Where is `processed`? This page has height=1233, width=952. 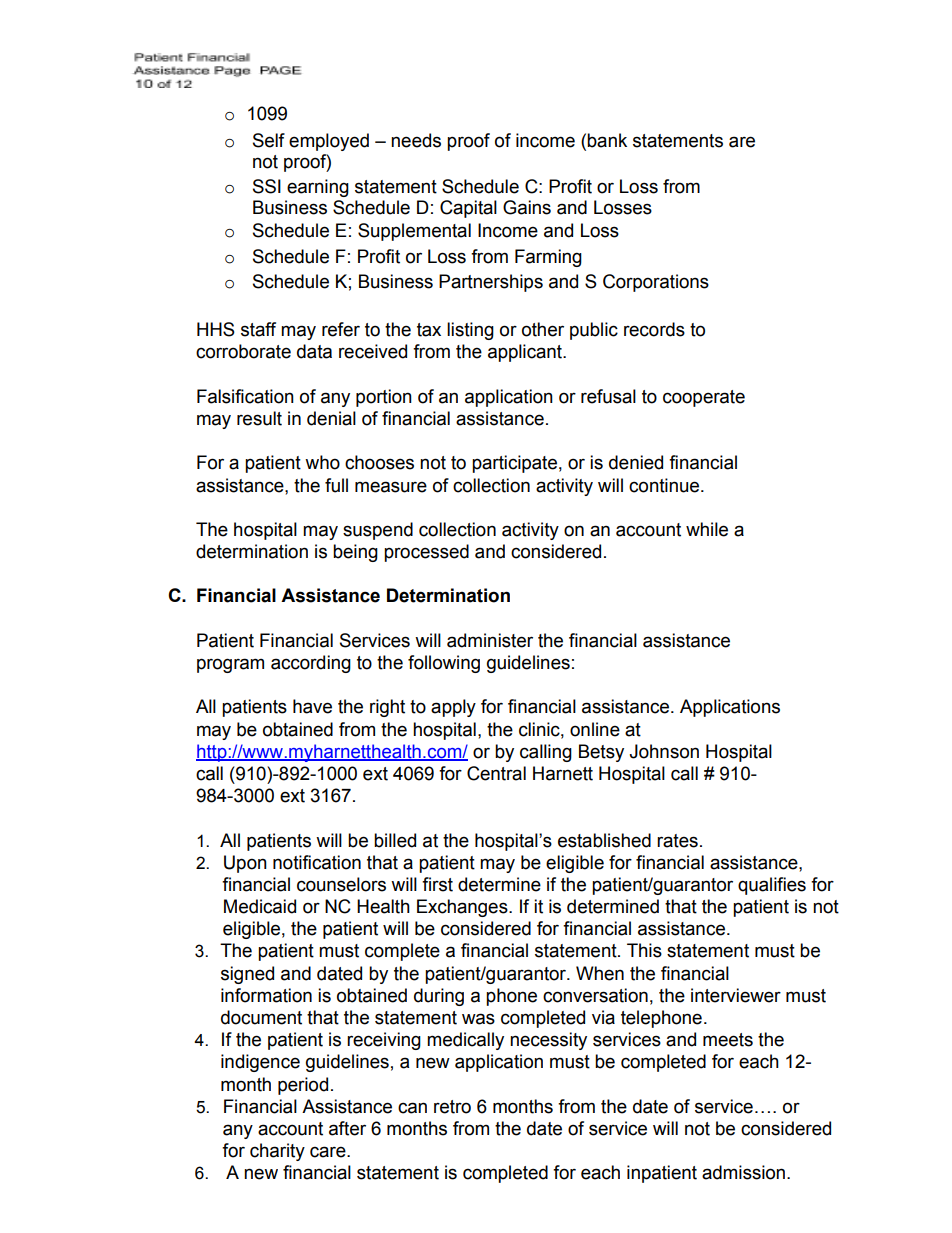 processed is located at coordinates (426, 553).
